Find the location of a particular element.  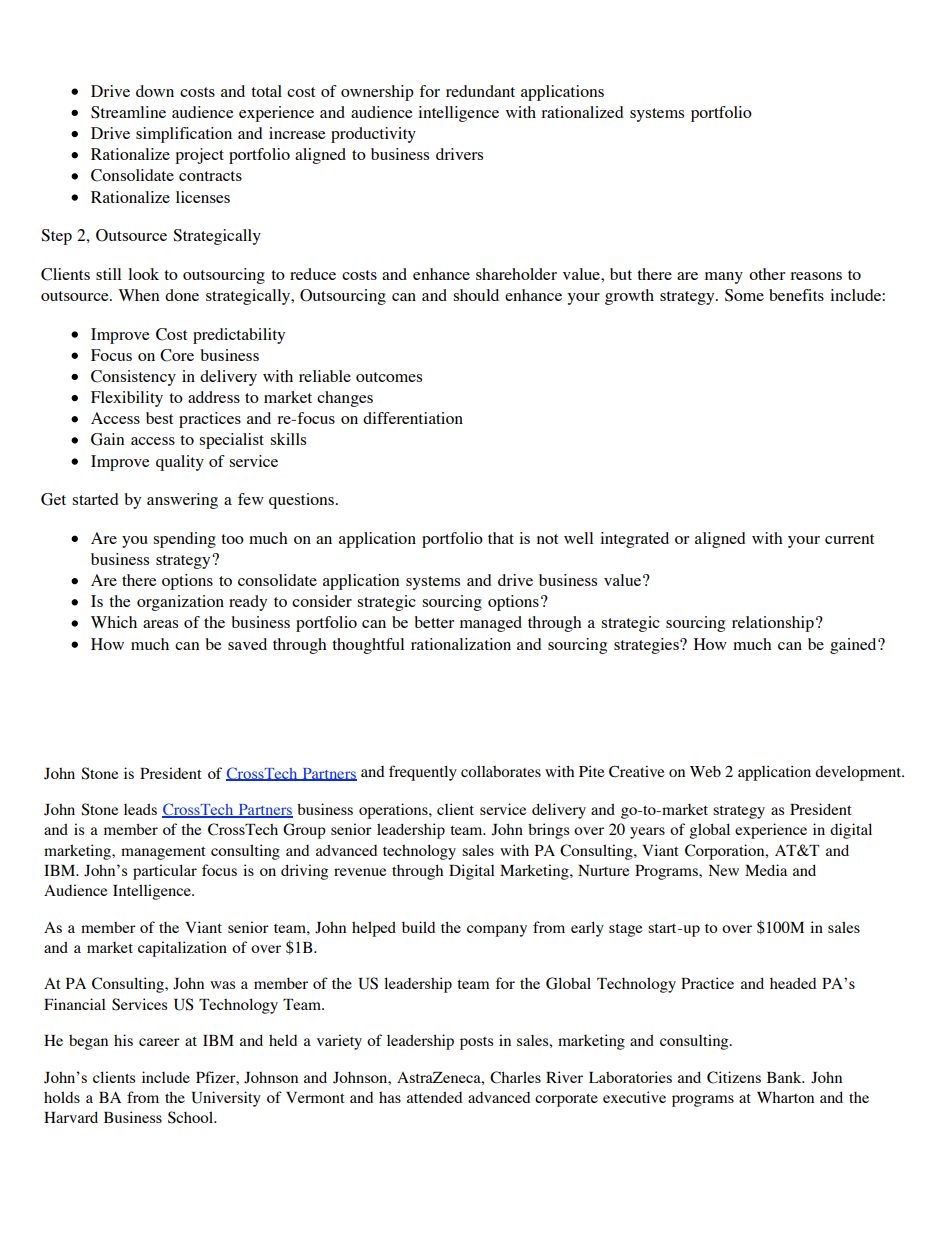

Streamline is located at coordinates (128, 112).
